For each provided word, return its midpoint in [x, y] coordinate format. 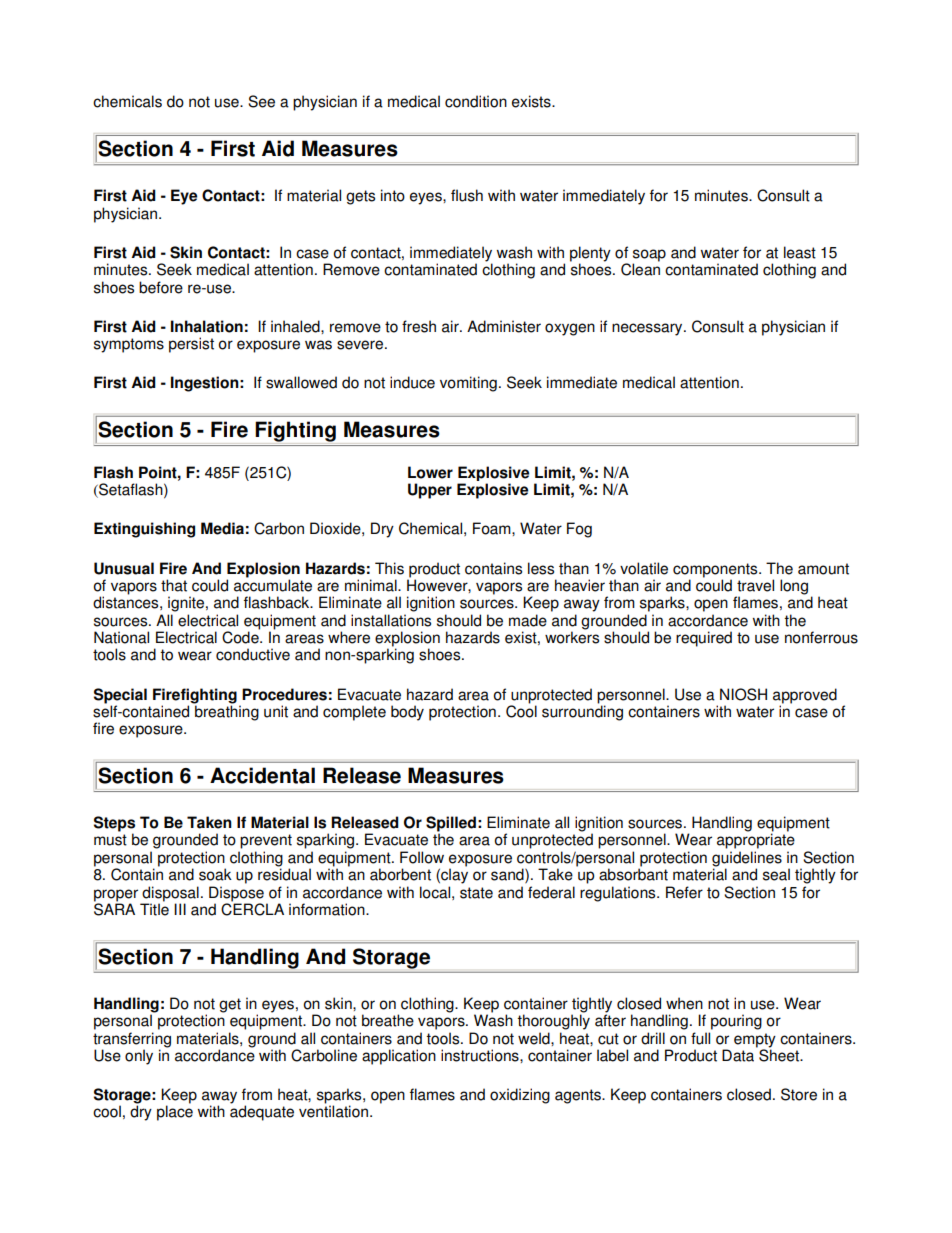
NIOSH [743, 694]
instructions [481, 1055]
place [175, 1113]
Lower [430, 472]
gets [360, 197]
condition [476, 101]
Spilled [451, 825]
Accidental [262, 775]
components [716, 570]
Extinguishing [144, 530]
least [800, 252]
